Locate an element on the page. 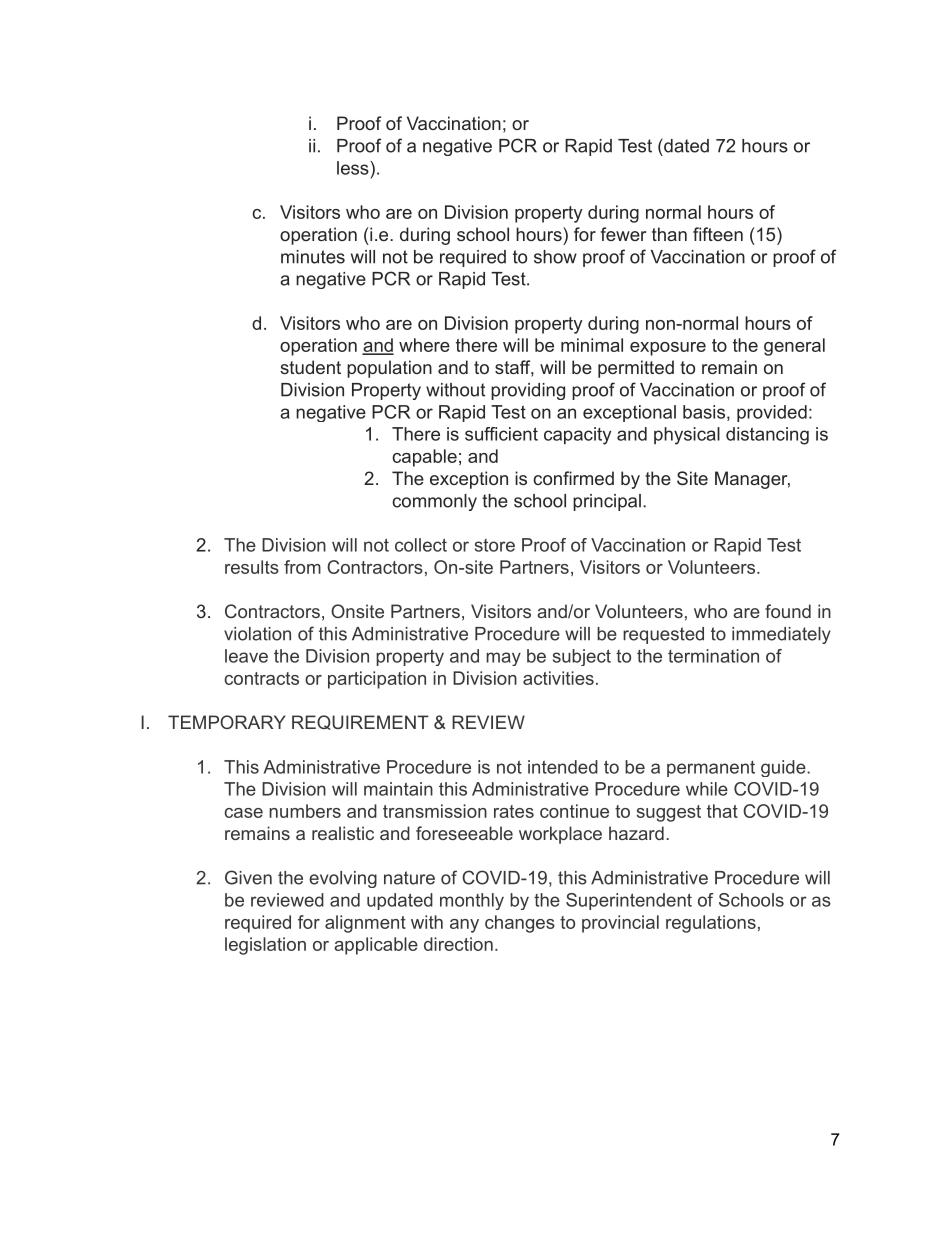  changes is located at coordinates (520, 924).
